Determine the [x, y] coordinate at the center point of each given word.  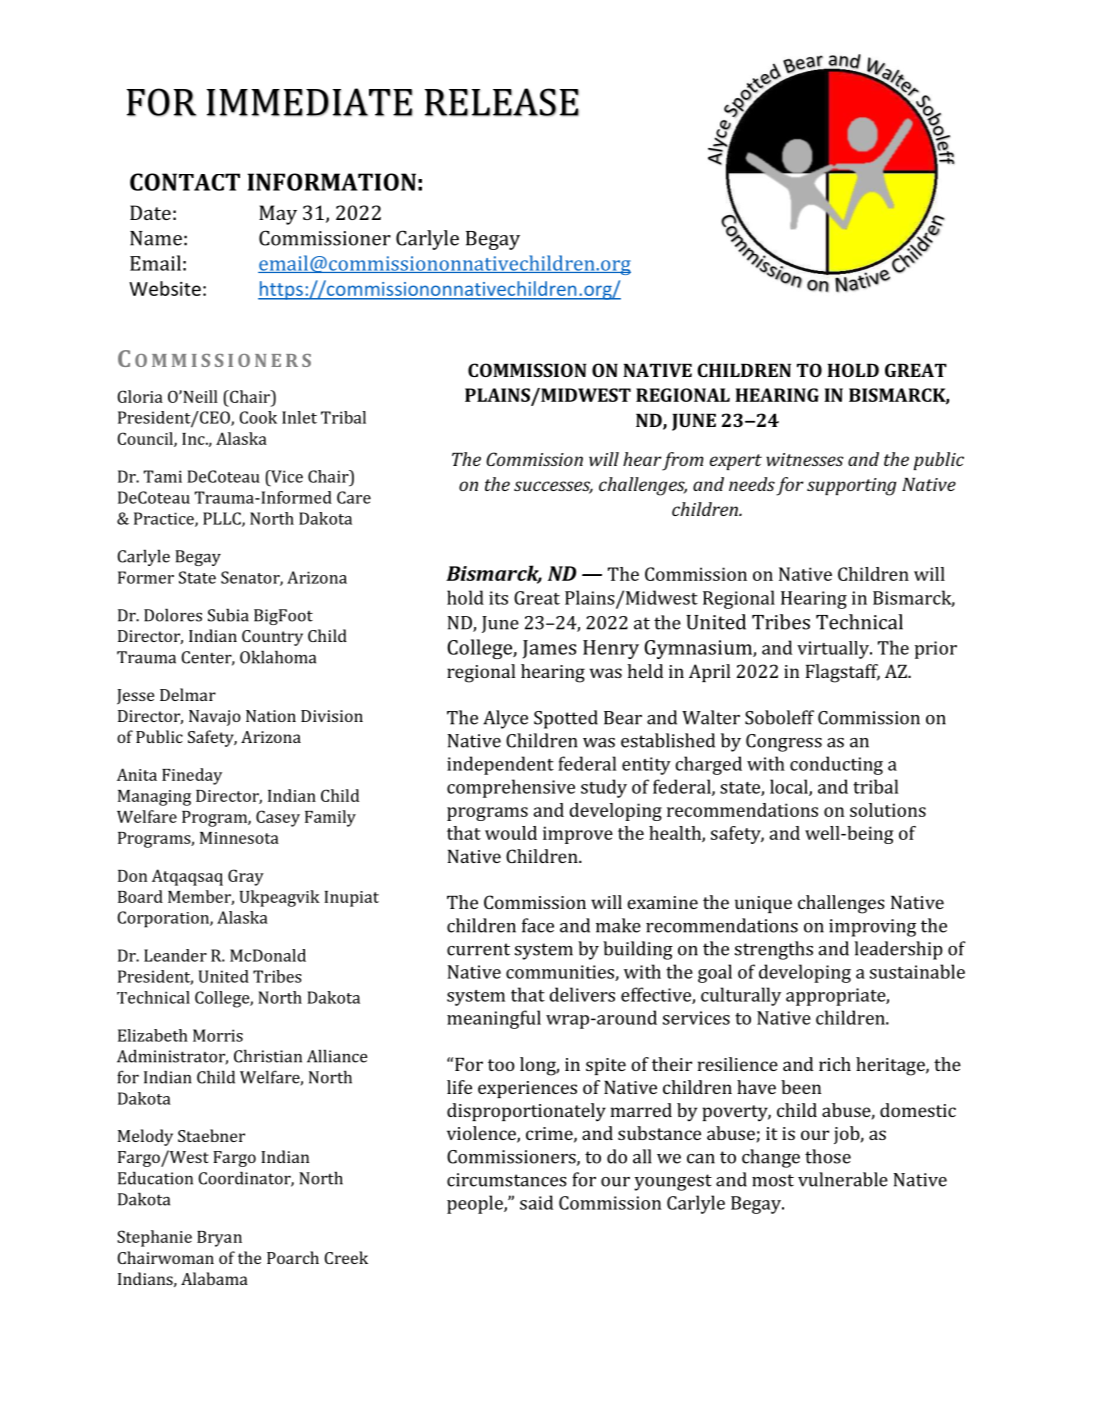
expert [736, 462]
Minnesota [239, 838]
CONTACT [185, 182]
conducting [836, 765]
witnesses [805, 459]
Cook [258, 417]
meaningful [494, 1019]
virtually [834, 650]
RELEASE [502, 102]
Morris [218, 1035]
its [498, 598]
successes [553, 487]
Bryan [219, 1239]
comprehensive [511, 788]
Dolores [173, 615]
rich [835, 1064]
